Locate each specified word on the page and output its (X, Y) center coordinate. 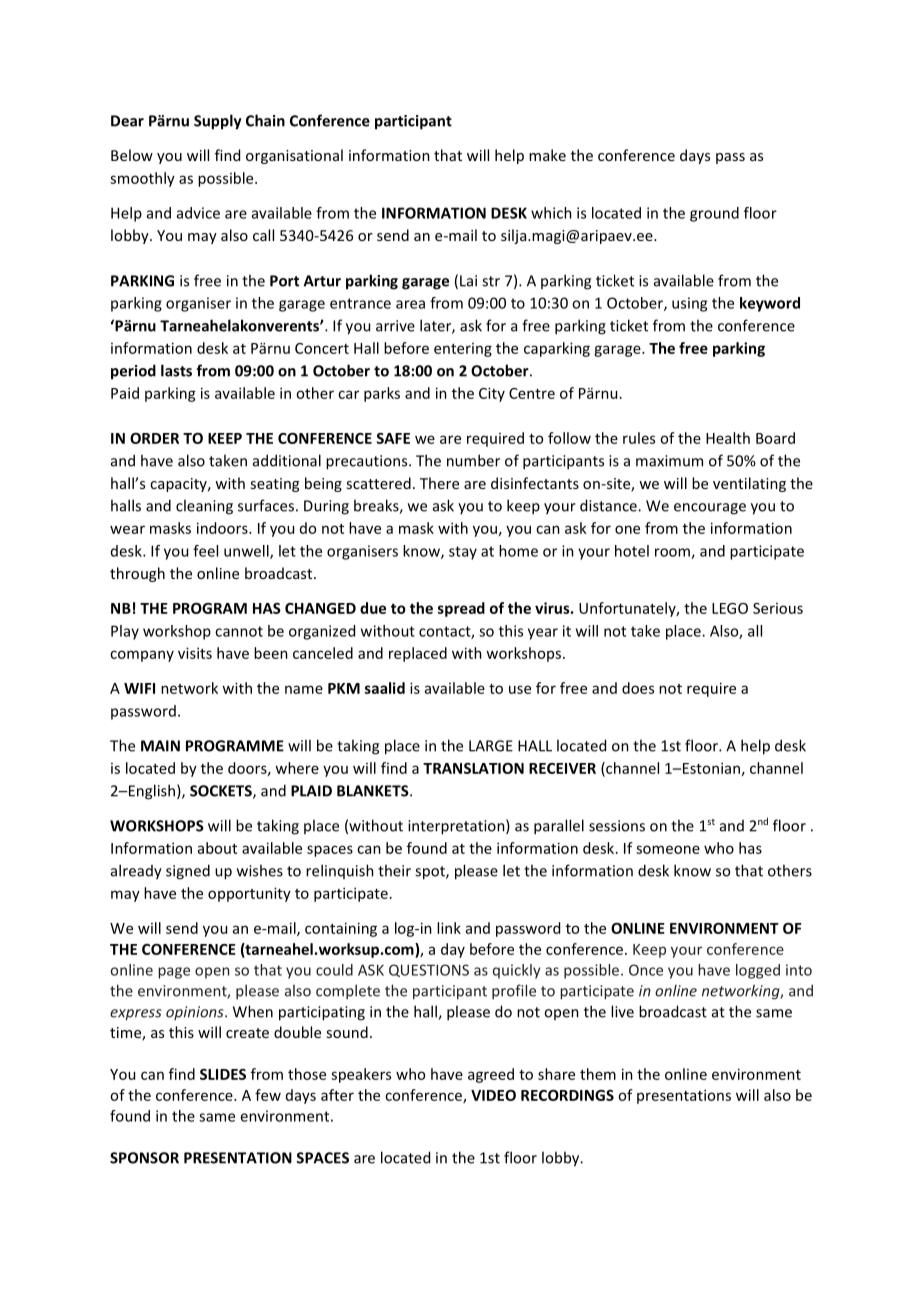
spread (461, 609)
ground (714, 214)
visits (195, 653)
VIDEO (493, 1095)
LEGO (730, 608)
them (598, 1074)
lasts (176, 370)
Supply (218, 122)
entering (463, 350)
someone (668, 849)
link (449, 928)
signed (188, 872)
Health (728, 438)
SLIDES (223, 1074)
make (547, 155)
